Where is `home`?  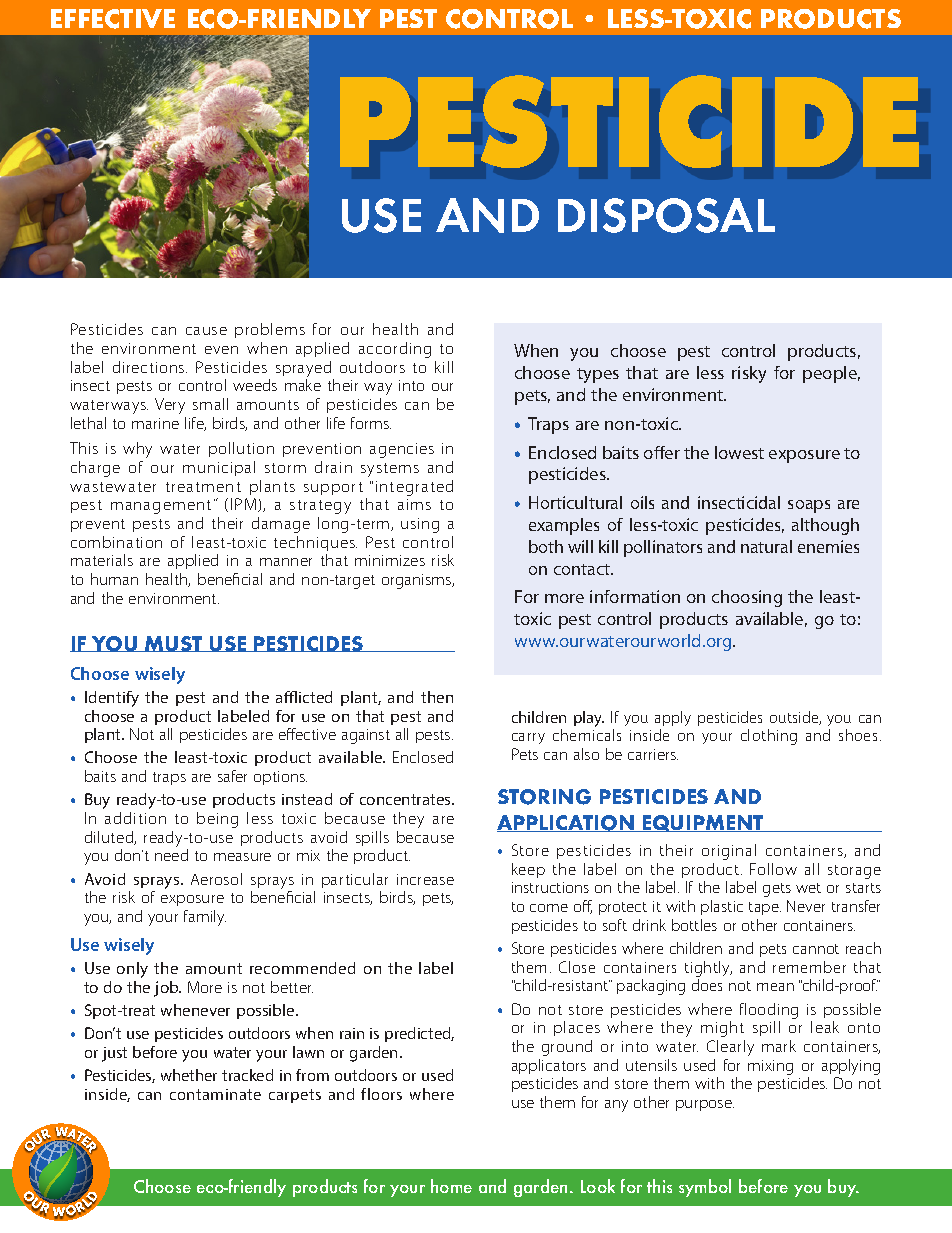 home is located at coordinates (451, 1186).
